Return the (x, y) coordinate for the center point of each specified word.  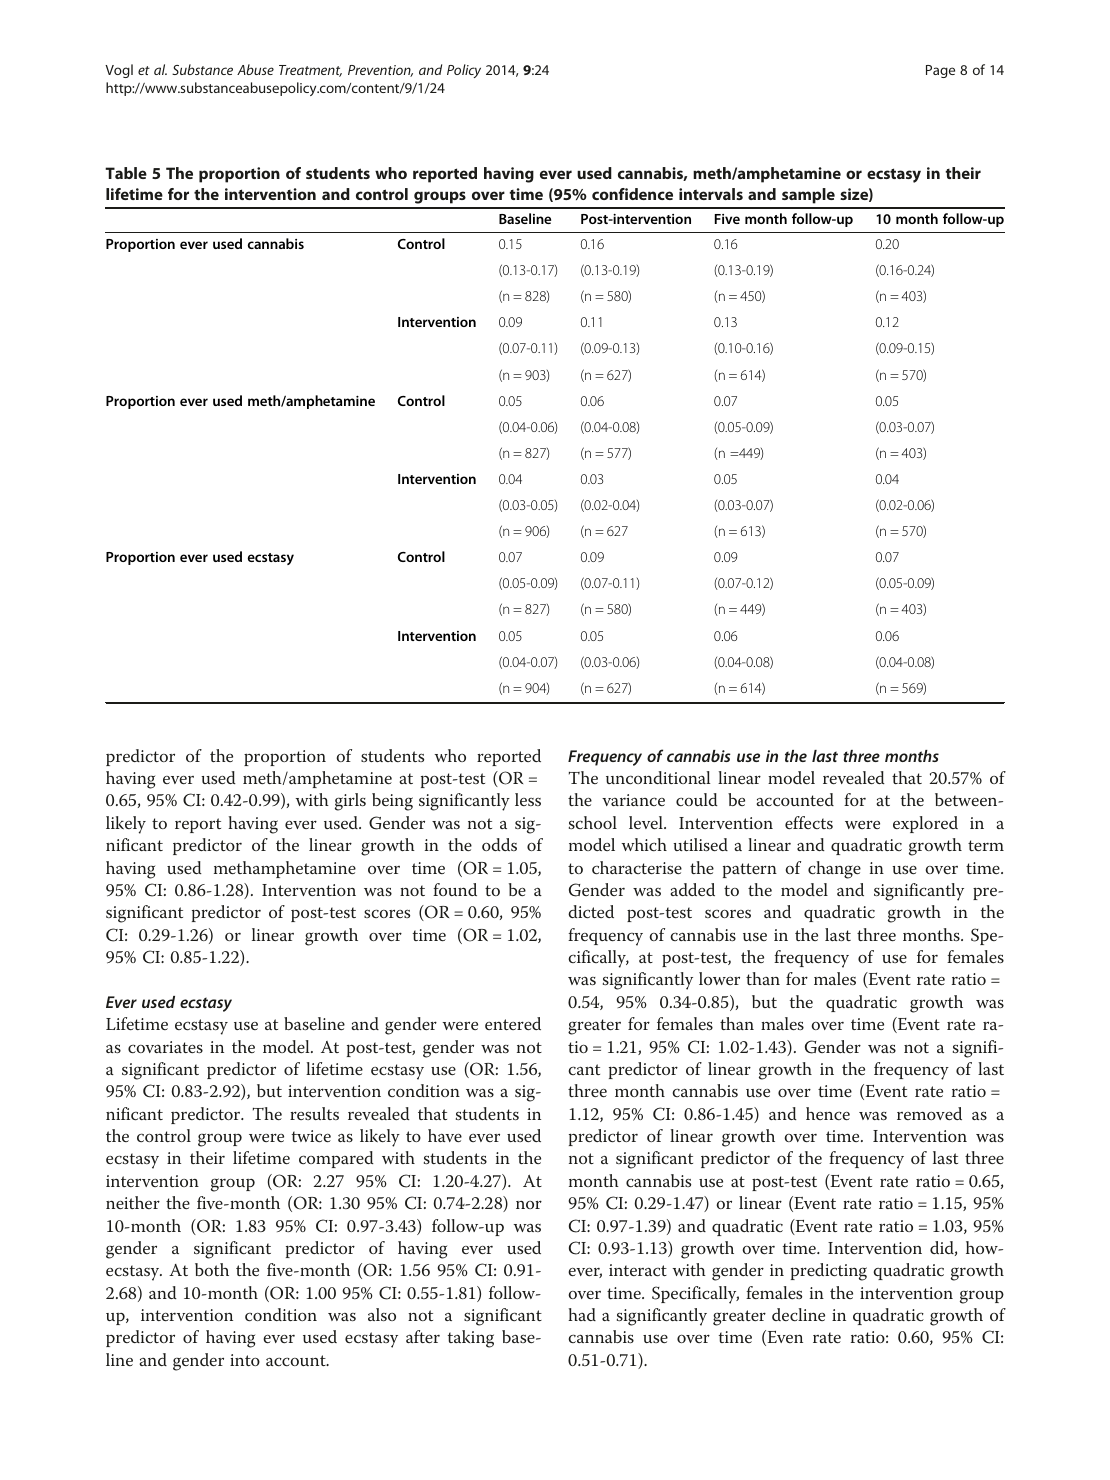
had (582, 1314)
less (528, 799)
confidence (632, 194)
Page (940, 71)
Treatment (310, 71)
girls (350, 802)
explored (925, 824)
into (245, 1360)
